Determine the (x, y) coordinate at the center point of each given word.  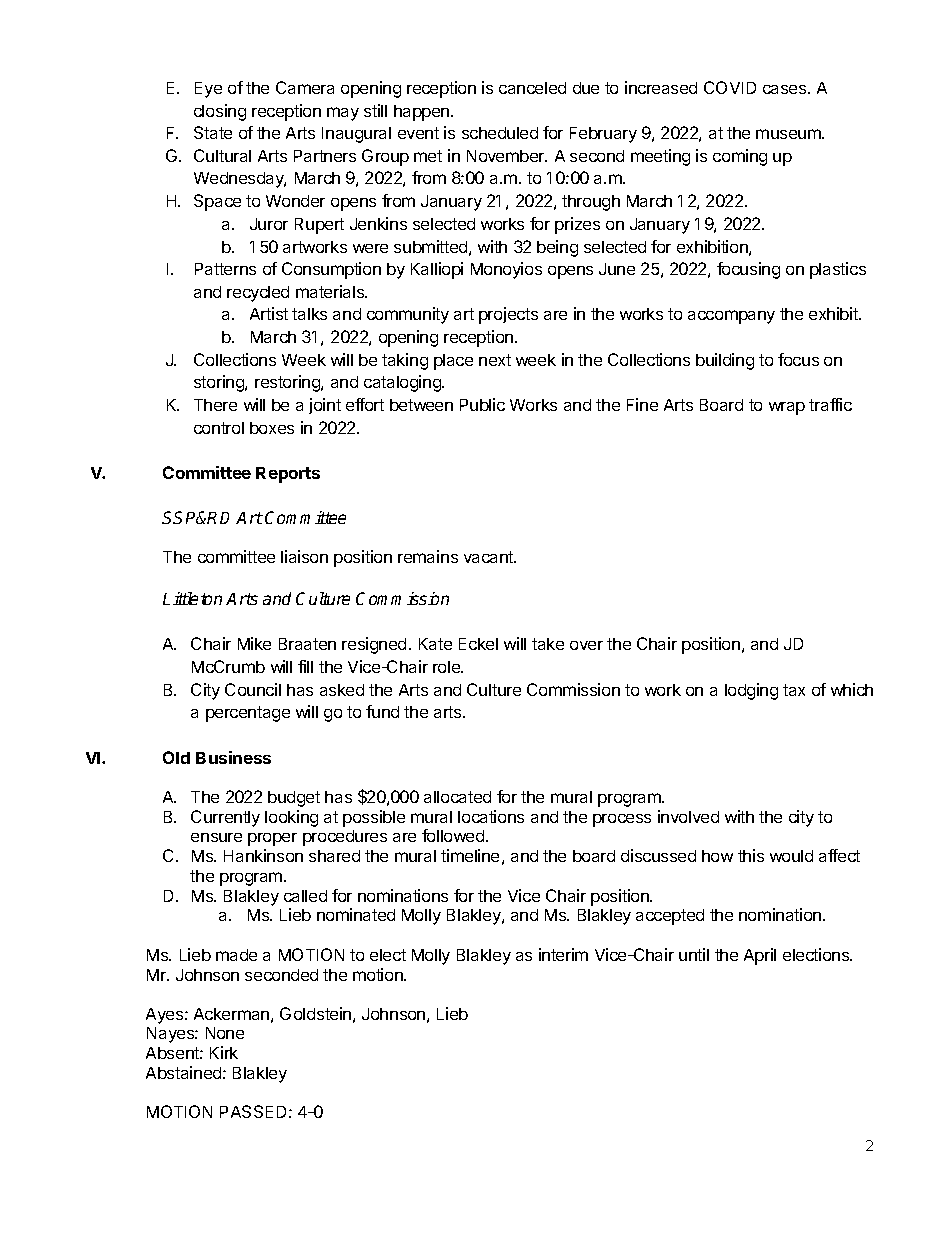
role (447, 667)
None (225, 1033)
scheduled (500, 133)
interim (563, 954)
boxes (272, 428)
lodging (751, 691)
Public (482, 404)
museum (789, 134)
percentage (248, 714)
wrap (787, 408)
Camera (305, 87)
